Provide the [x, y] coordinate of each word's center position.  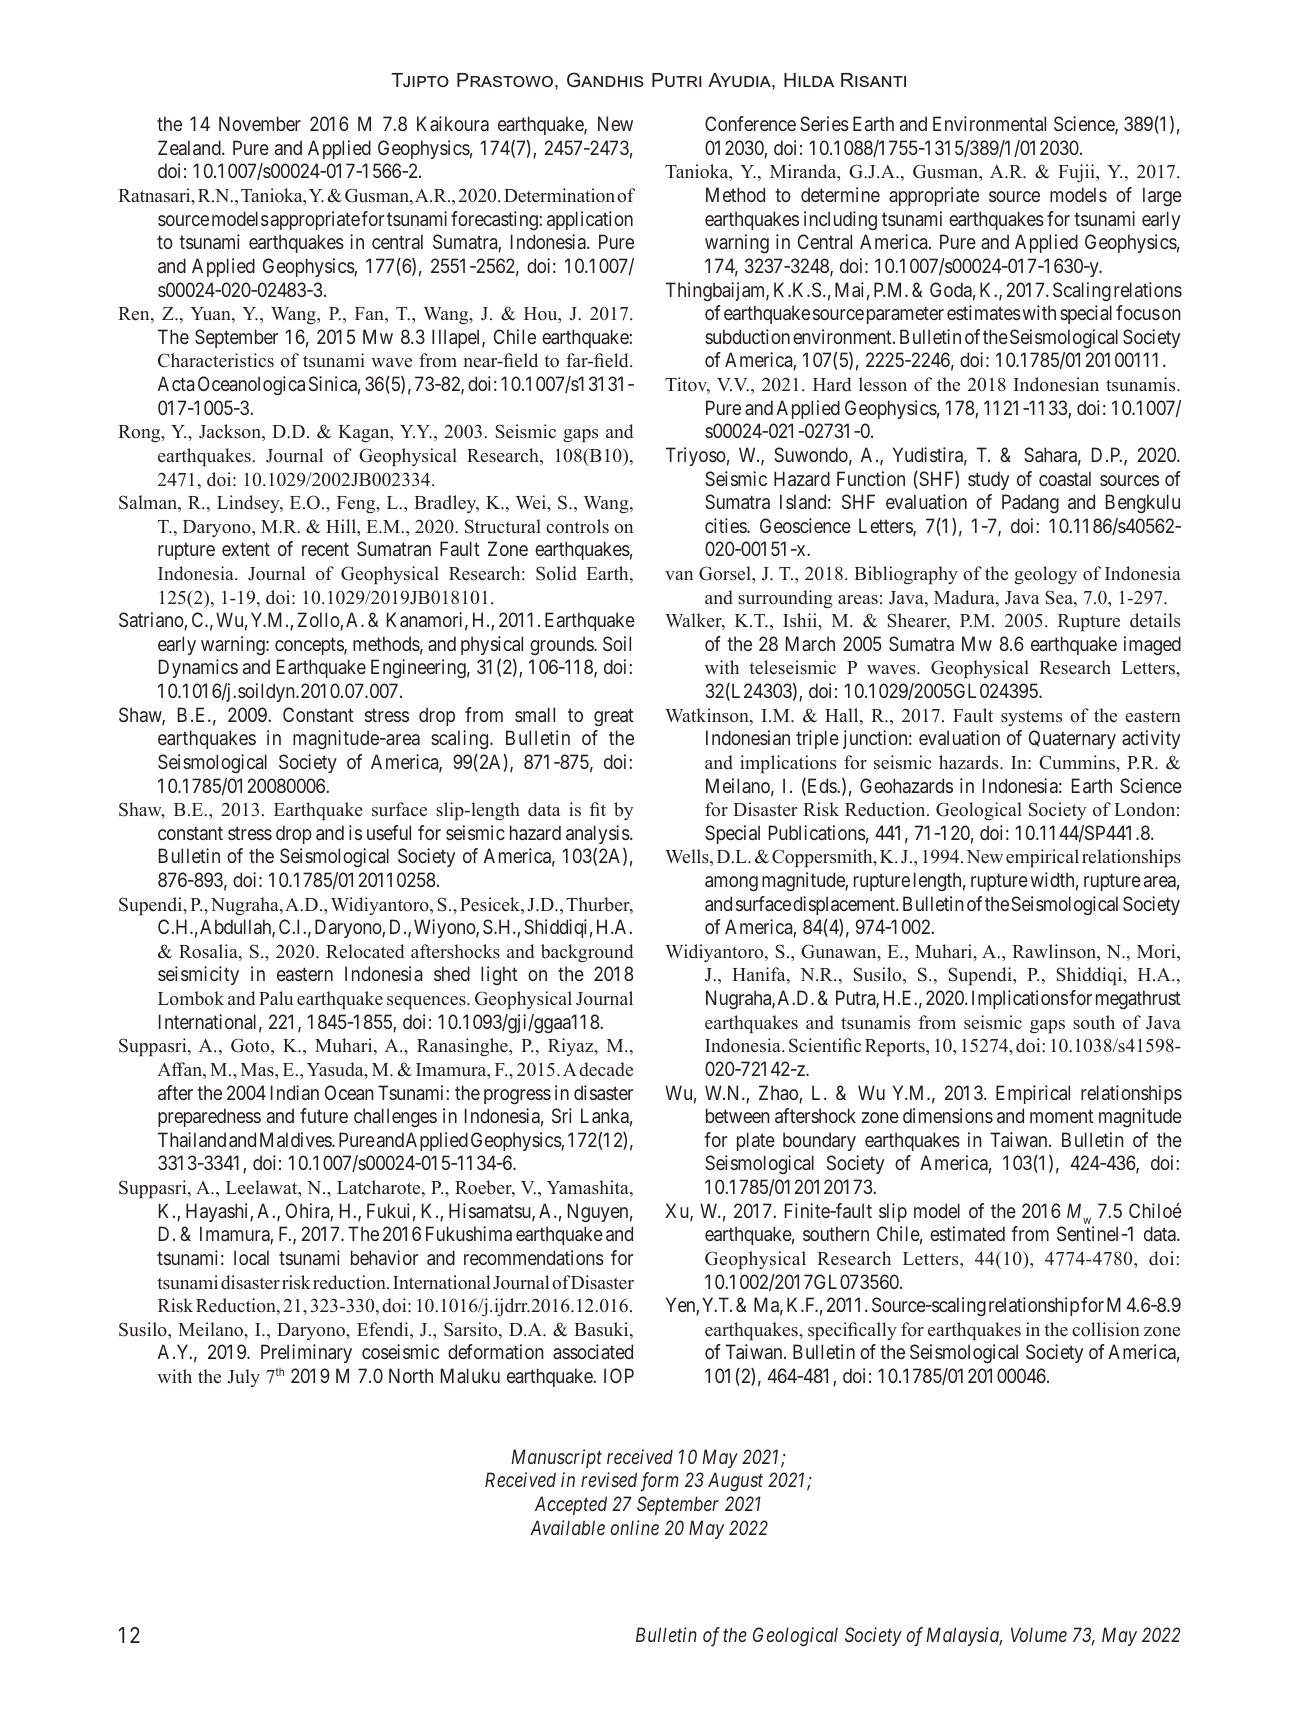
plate [756, 1141]
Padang [1030, 503]
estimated [967, 1233]
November [260, 123]
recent [325, 549]
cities [726, 525]
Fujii [1077, 173]
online [635, 1527]
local [251, 1257]
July [243, 1378]
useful [389, 832]
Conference [750, 123]
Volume [1039, 1634]
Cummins [1078, 762]
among [731, 883]
